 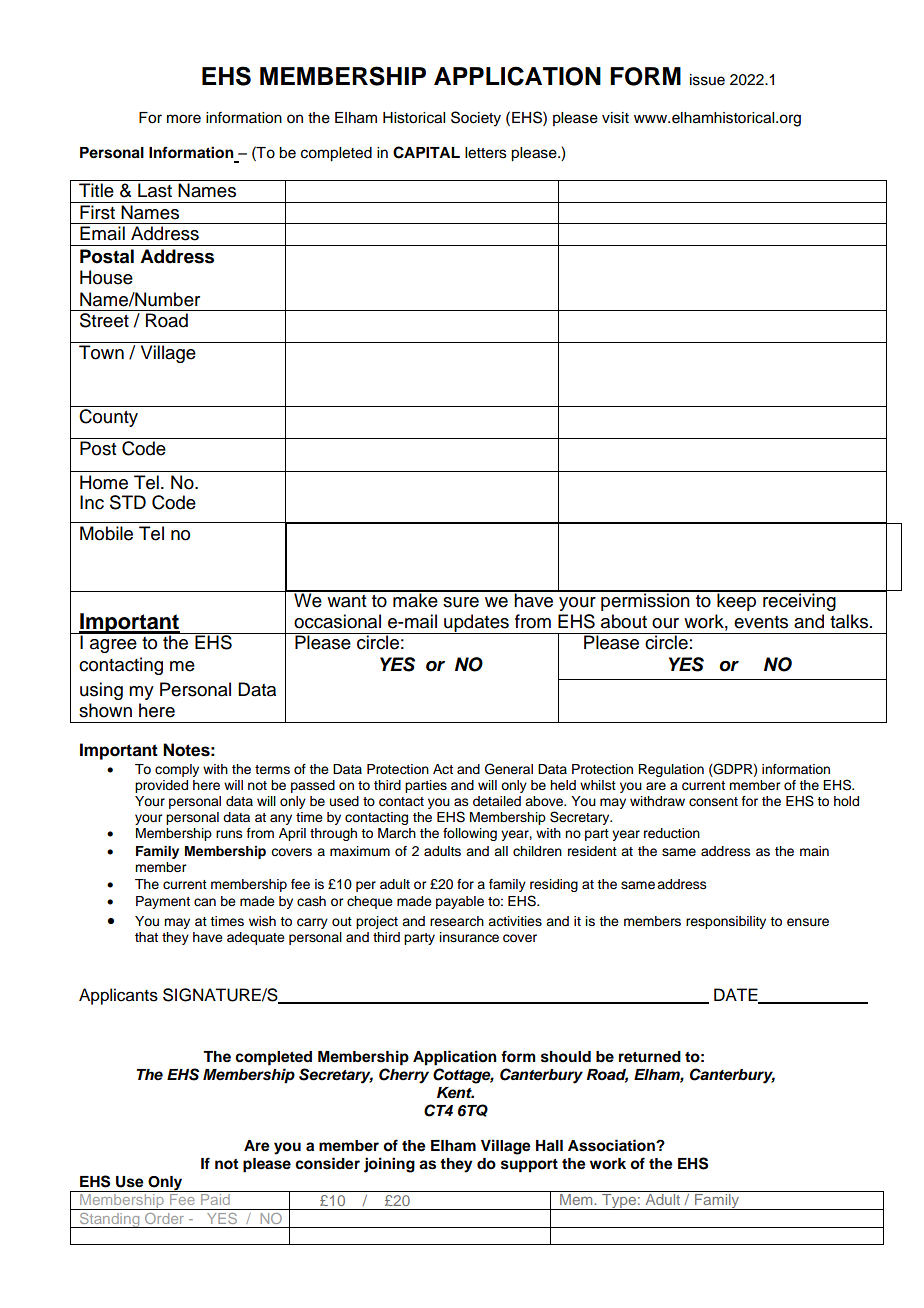 I want to click on issue, so click(x=707, y=80).
